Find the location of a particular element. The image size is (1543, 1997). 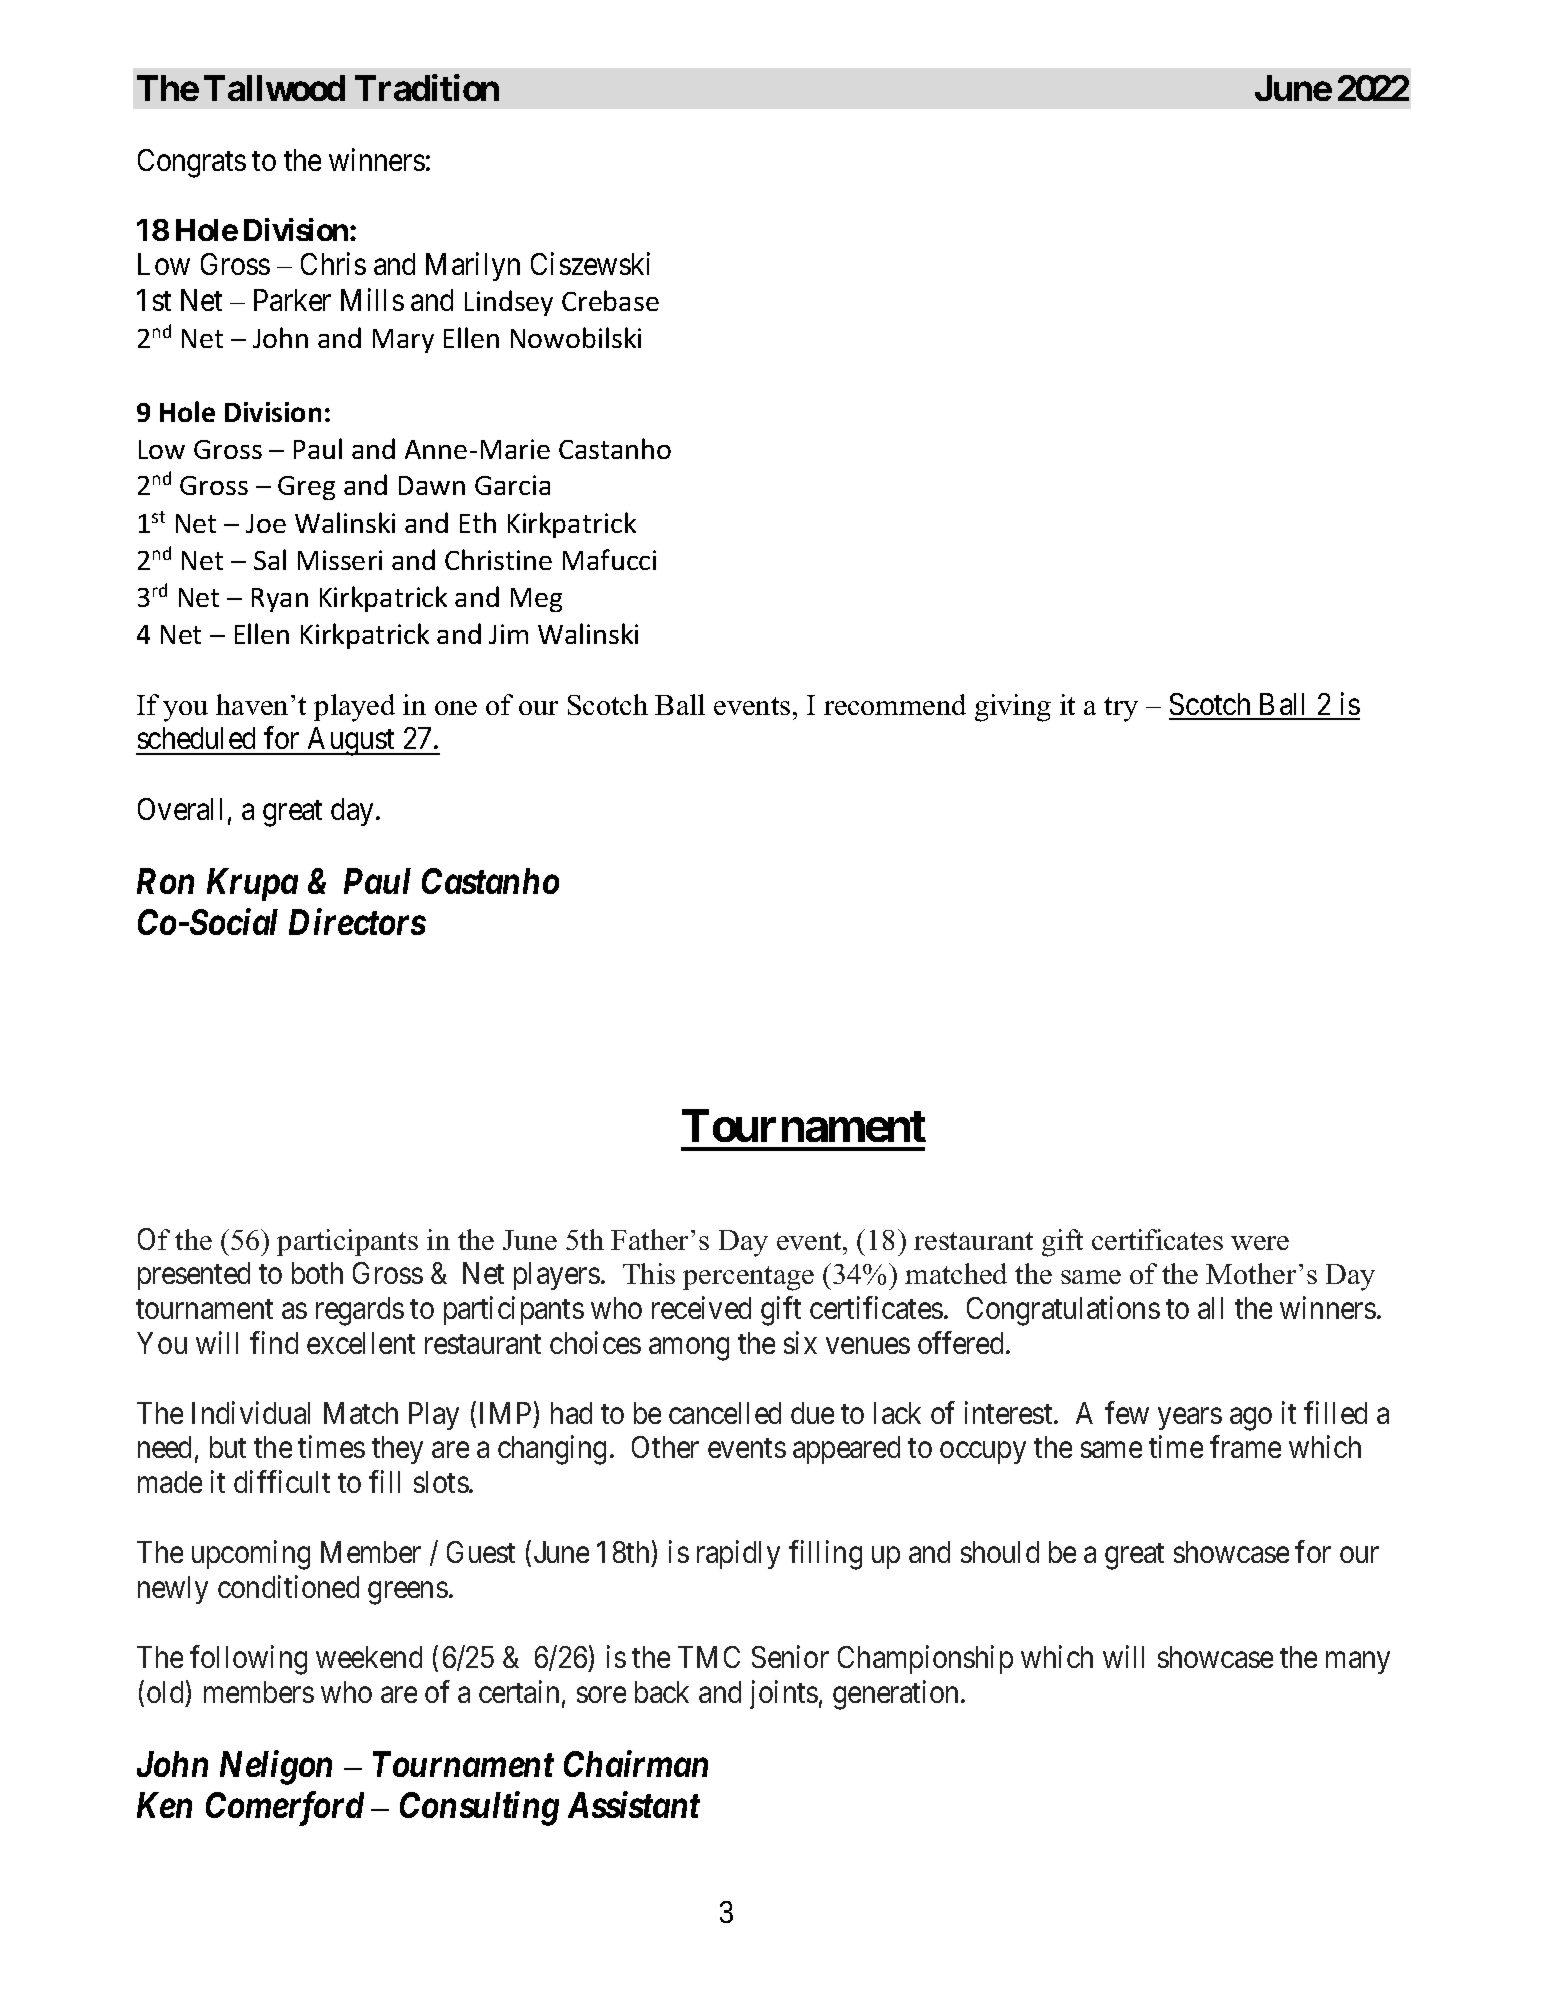

Marilyn is located at coordinates (473, 267).
